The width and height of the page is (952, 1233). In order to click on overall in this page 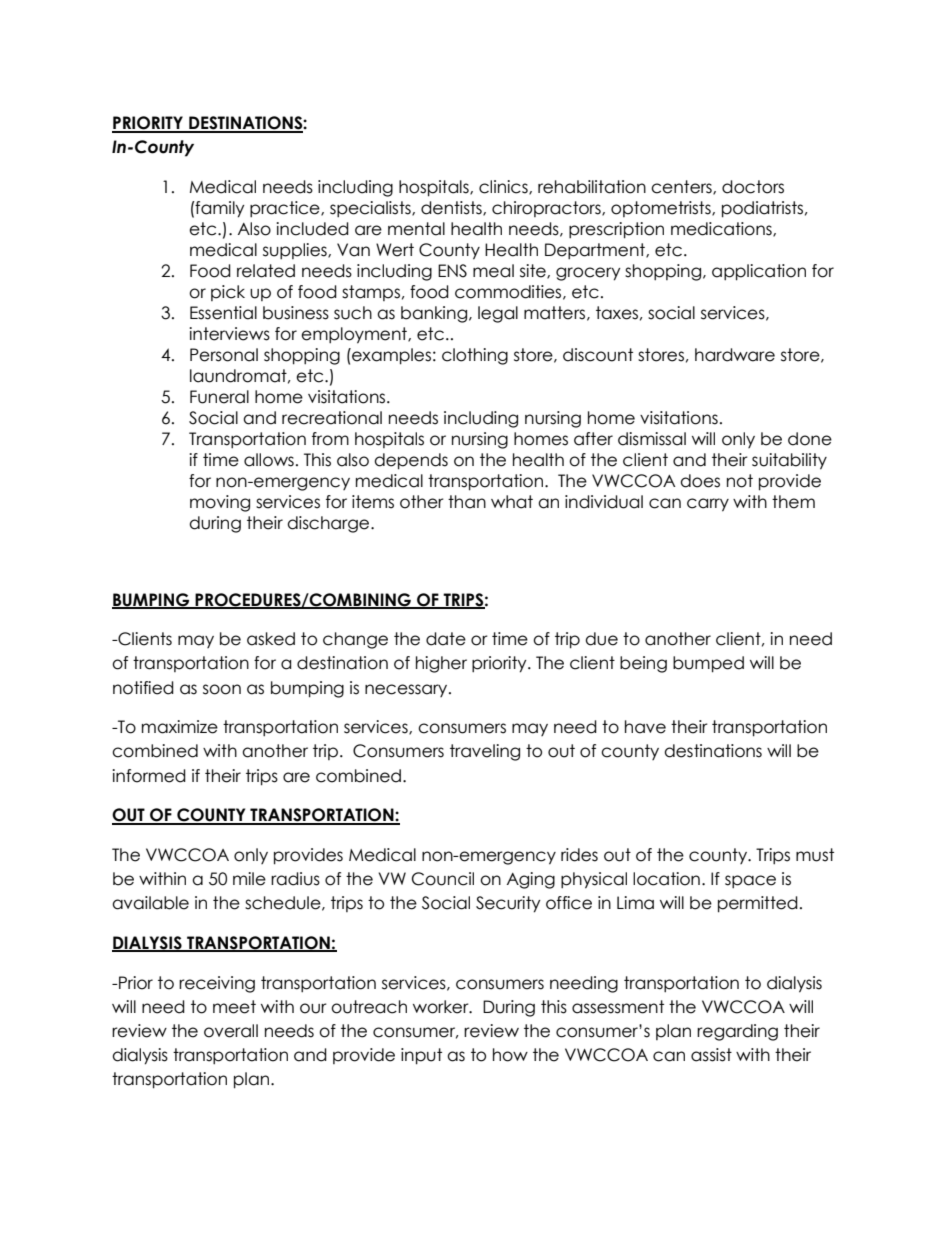, I will do `click(231, 1031)`.
